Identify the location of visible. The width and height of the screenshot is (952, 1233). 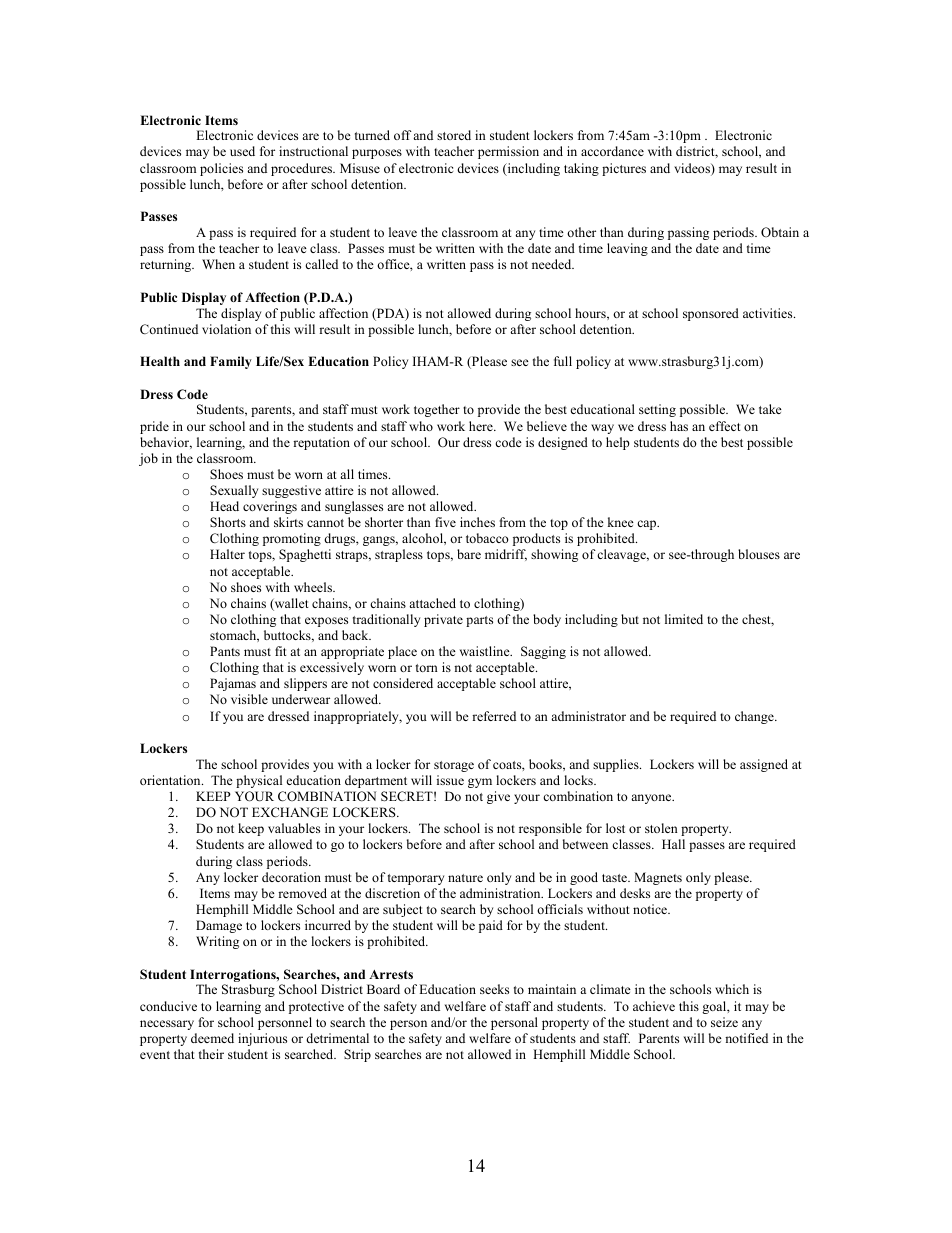
(249, 699).
